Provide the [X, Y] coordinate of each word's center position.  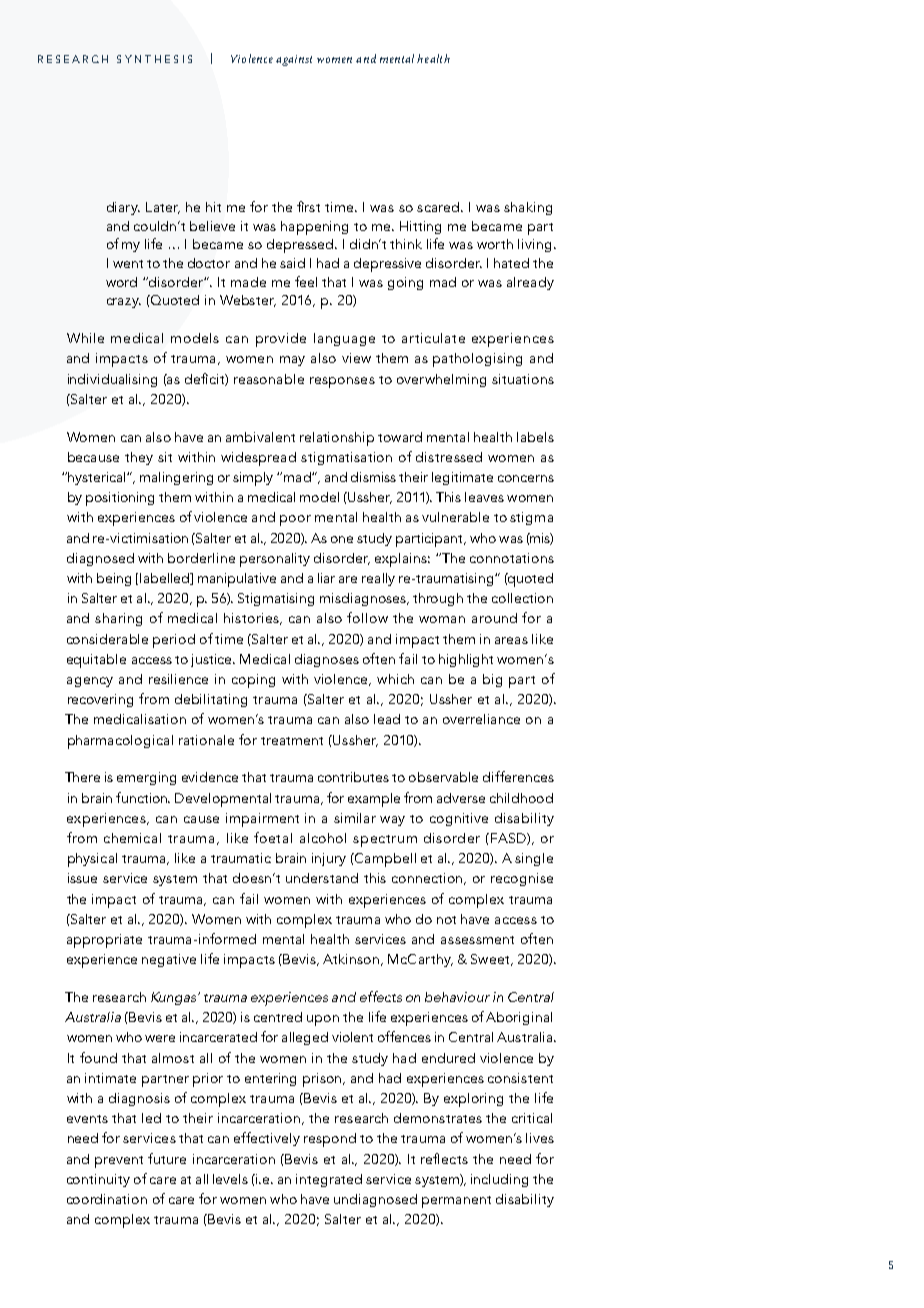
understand [322, 878]
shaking [528, 208]
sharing [118, 619]
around [494, 618]
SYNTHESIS [154, 59]
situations [523, 379]
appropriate [104, 941]
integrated [329, 1180]
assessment [477, 940]
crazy [124, 303]
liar [326, 578]
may [292, 361]
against [294, 60]
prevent [119, 1162]
